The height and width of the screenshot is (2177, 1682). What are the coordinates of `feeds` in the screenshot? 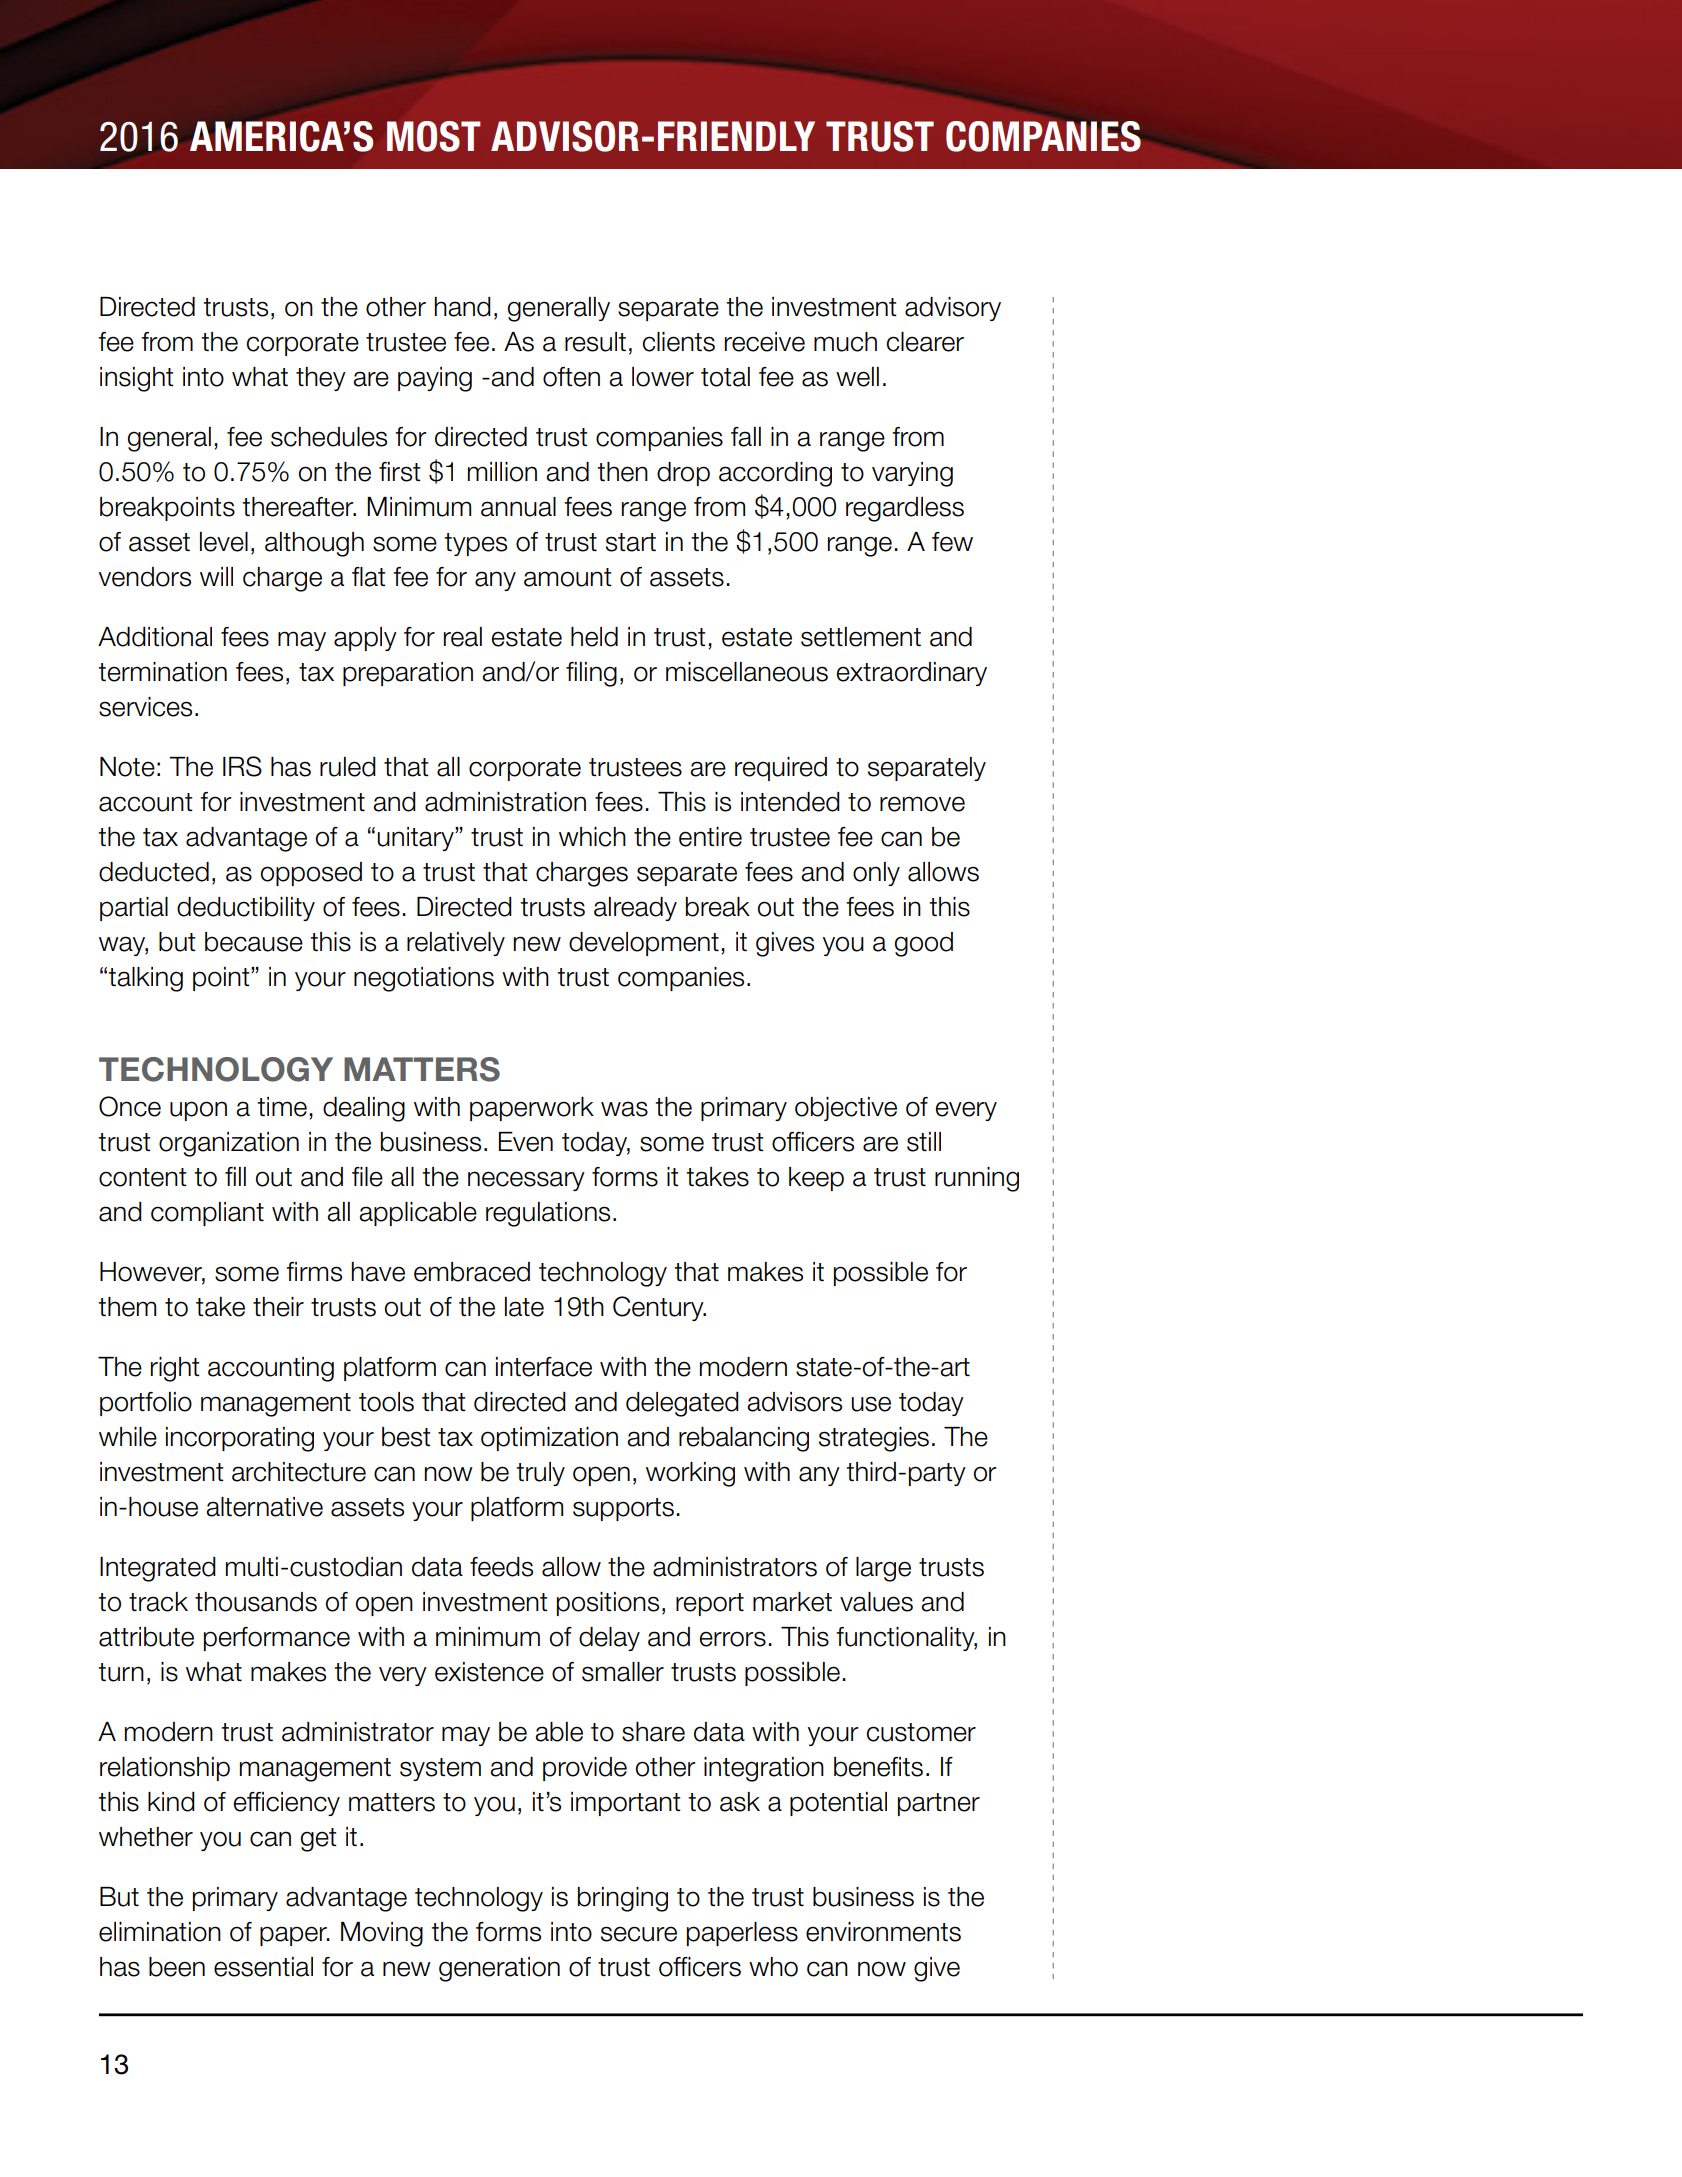 It's located at (501, 1567).
